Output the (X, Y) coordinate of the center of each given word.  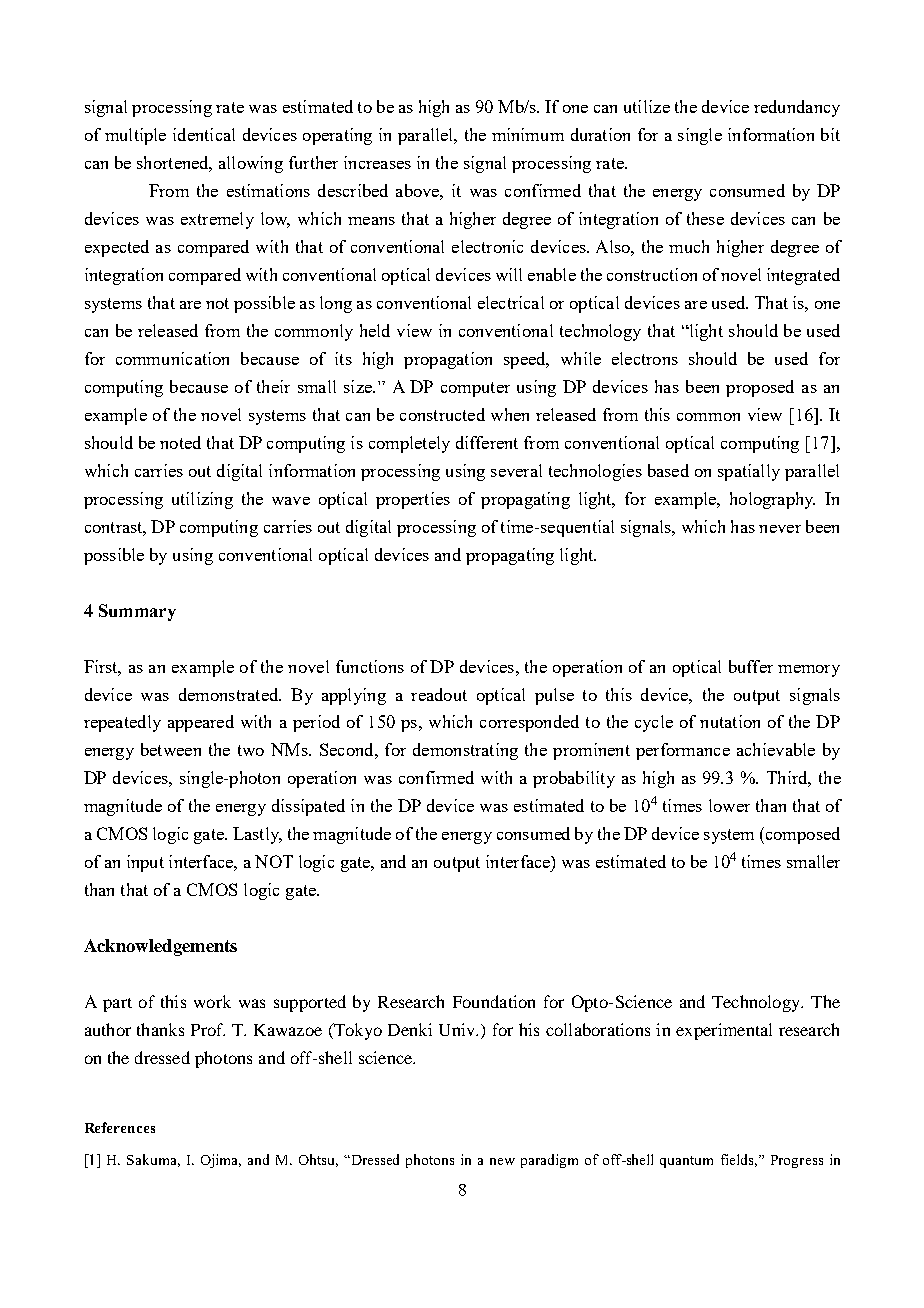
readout (439, 694)
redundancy (797, 108)
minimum (528, 134)
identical (204, 134)
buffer (751, 666)
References (120, 1127)
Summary (137, 612)
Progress (797, 1161)
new (502, 1161)
